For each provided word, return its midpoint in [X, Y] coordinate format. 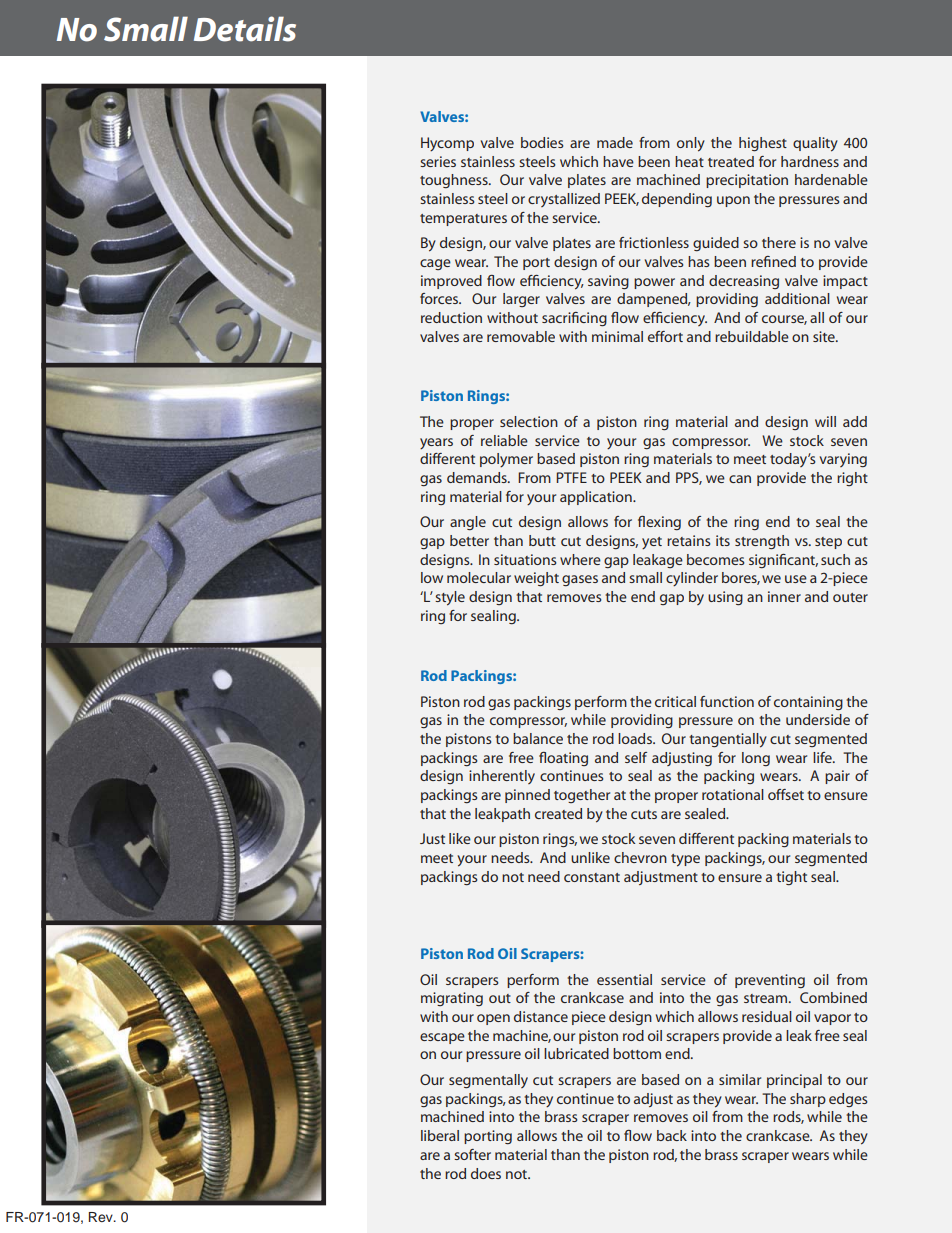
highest [763, 144]
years [436, 443]
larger [521, 300]
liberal [440, 1135]
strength [762, 542]
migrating [452, 999]
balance [538, 738]
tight [791, 878]
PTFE [571, 477]
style [450, 598]
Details [245, 29]
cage [435, 264]
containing [808, 703]
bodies [542, 142]
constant [592, 877]
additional [797, 298]
